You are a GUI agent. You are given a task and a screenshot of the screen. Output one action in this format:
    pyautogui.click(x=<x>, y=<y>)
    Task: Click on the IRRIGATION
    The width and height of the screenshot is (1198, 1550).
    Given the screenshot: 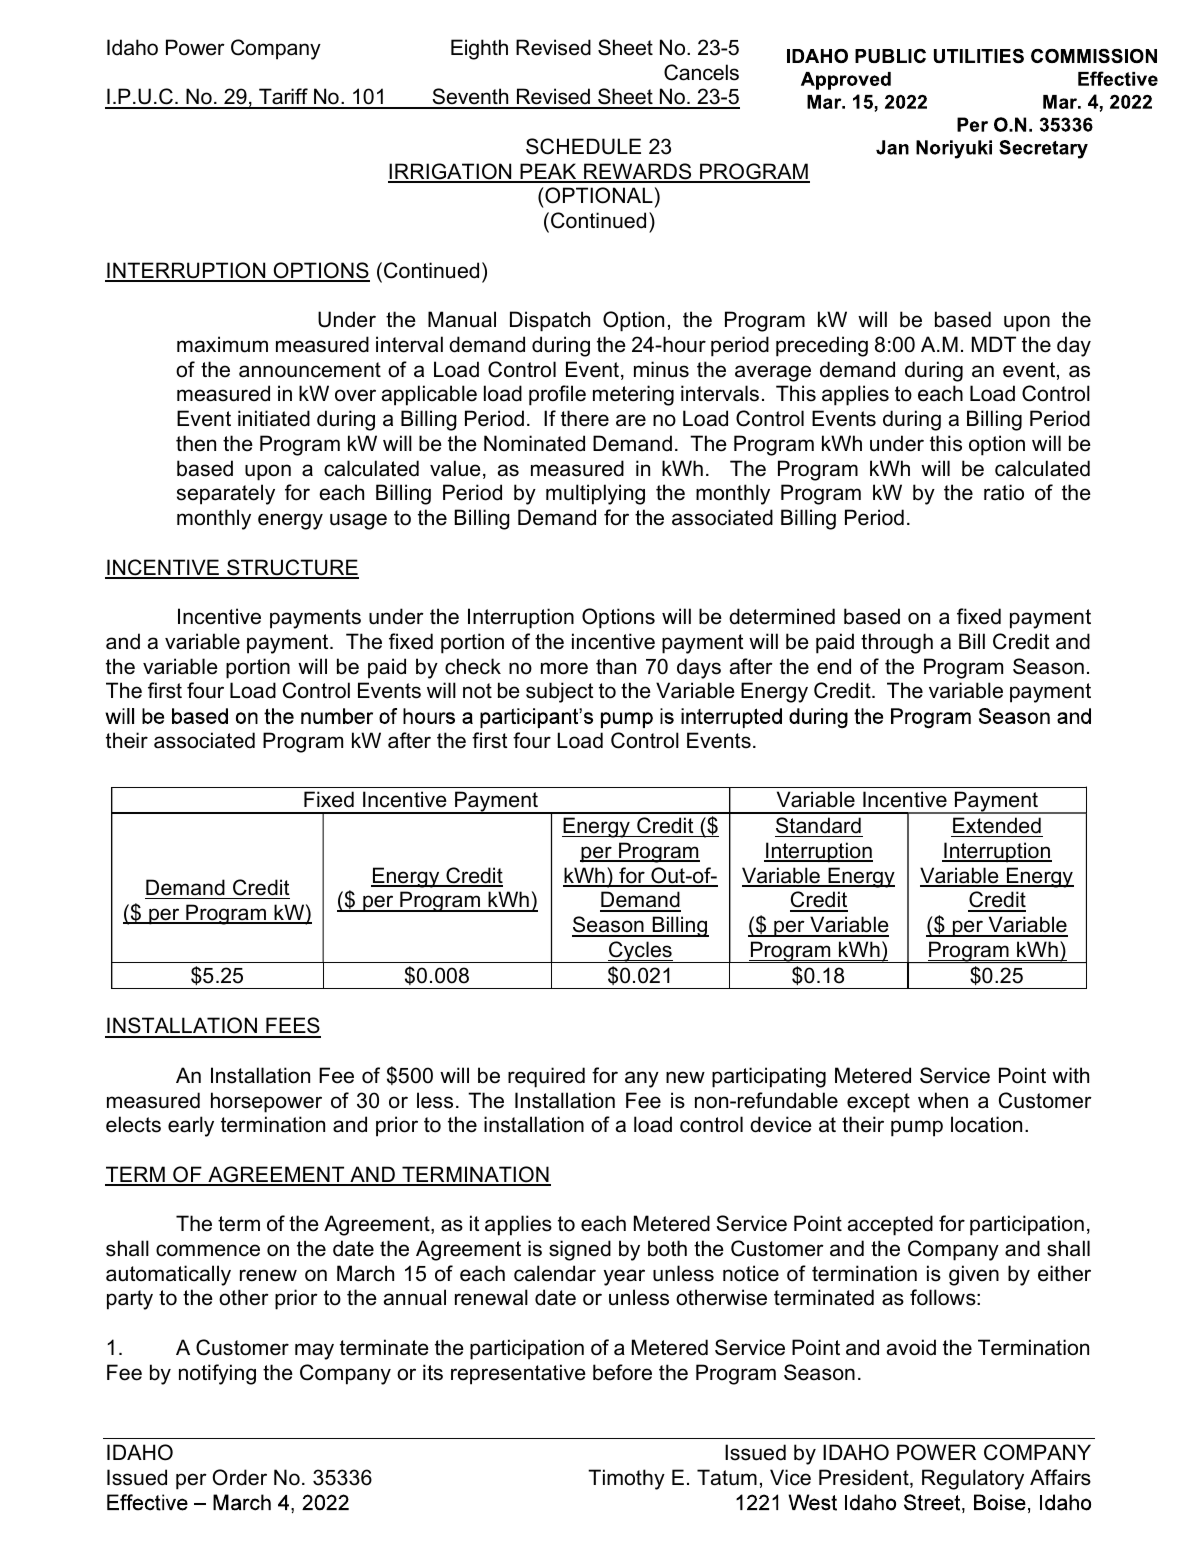 What is the action you would take?
    pyautogui.click(x=451, y=172)
